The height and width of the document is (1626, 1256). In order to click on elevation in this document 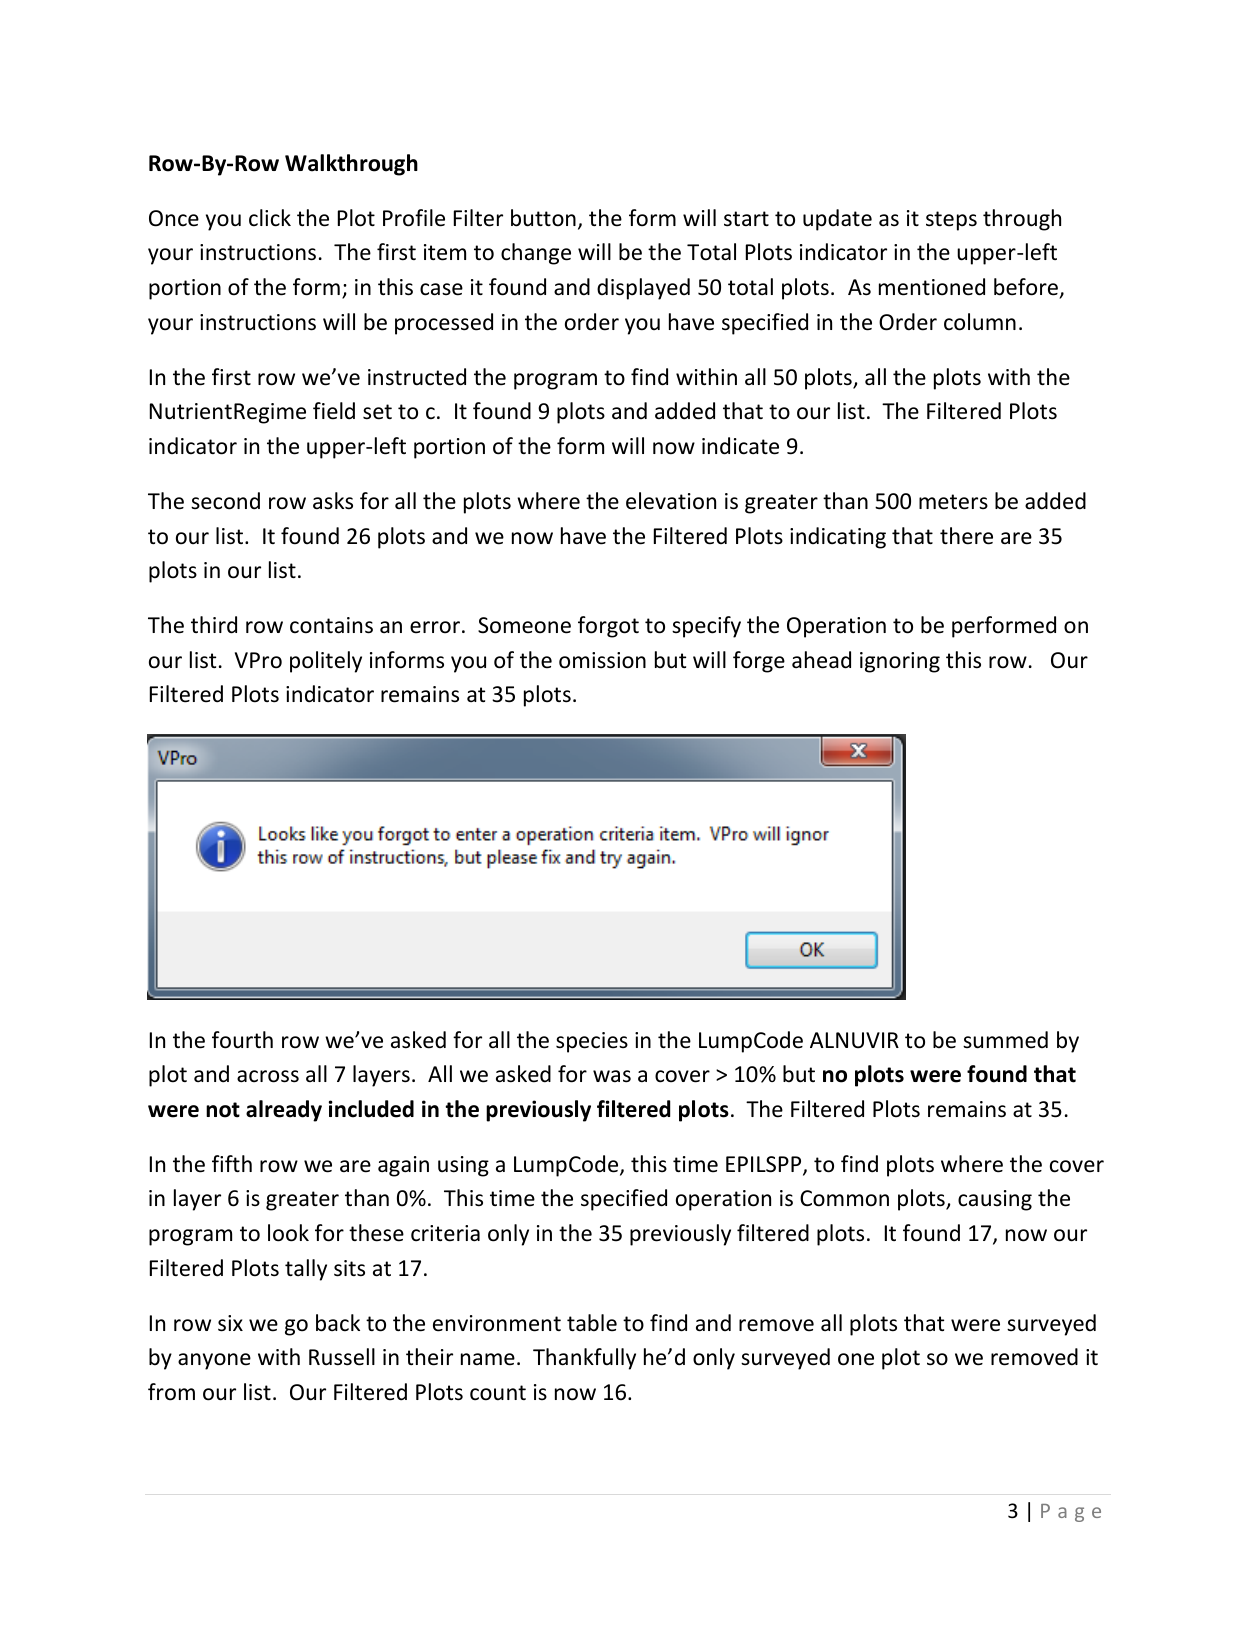, I will do `click(671, 501)`.
